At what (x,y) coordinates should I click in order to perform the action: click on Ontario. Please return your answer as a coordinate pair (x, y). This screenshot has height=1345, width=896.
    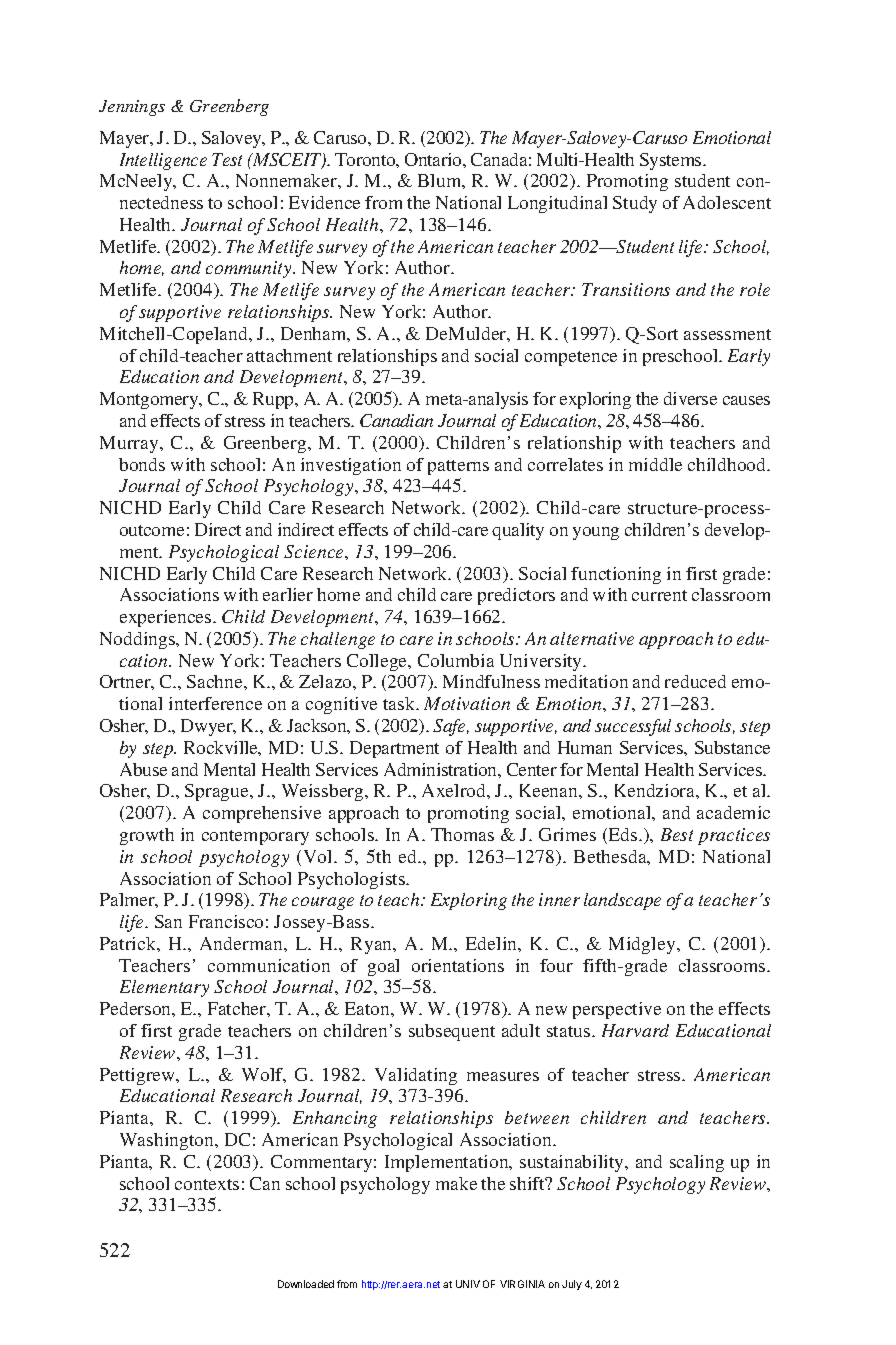
    Looking at the image, I should click on (434, 159).
